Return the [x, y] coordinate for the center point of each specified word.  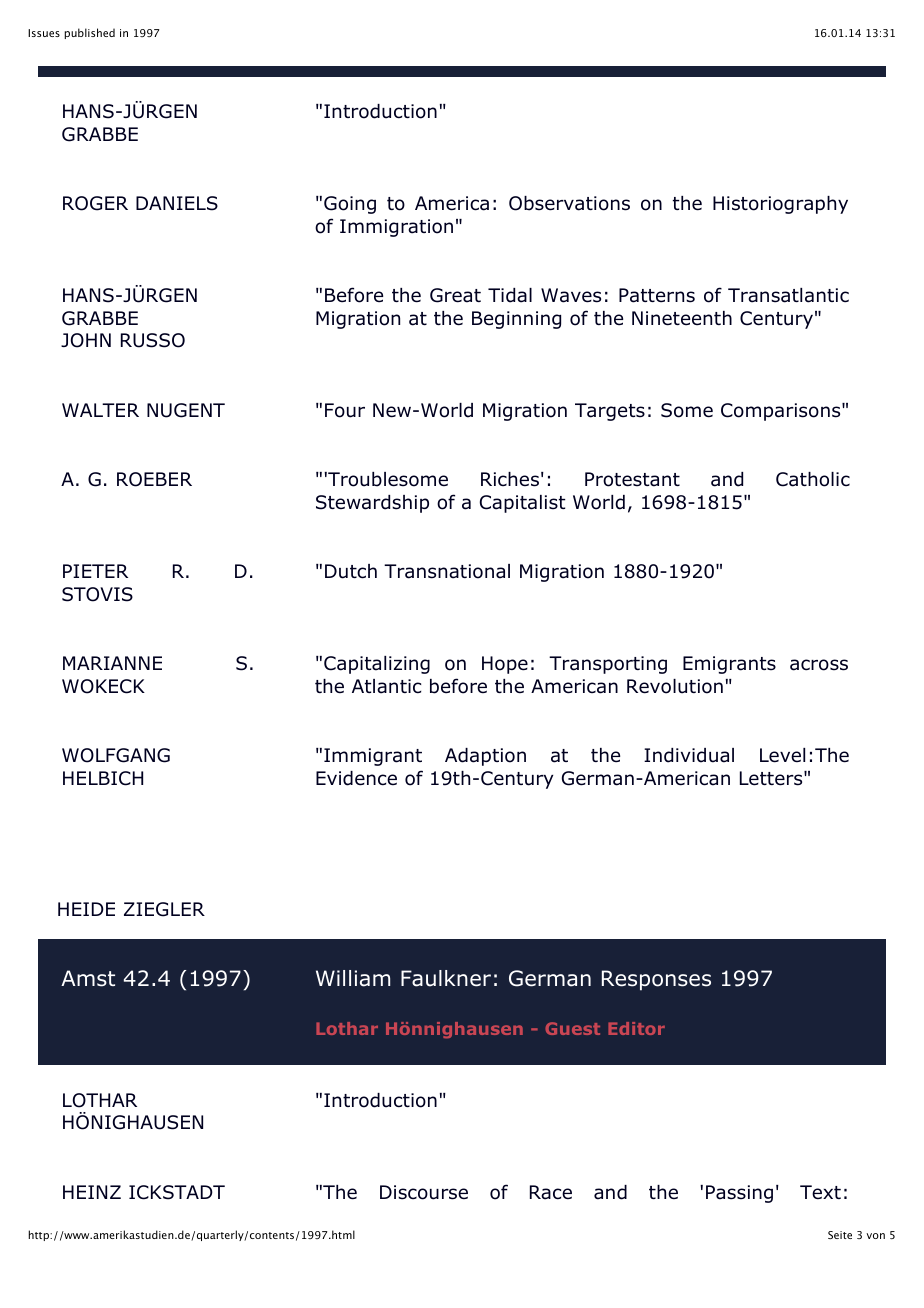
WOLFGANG [116, 755]
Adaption [485, 757]
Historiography [780, 205]
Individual [689, 755]
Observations [569, 203]
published [89, 33]
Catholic [813, 479]
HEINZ [92, 1192]
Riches [510, 479]
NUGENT [186, 410]
